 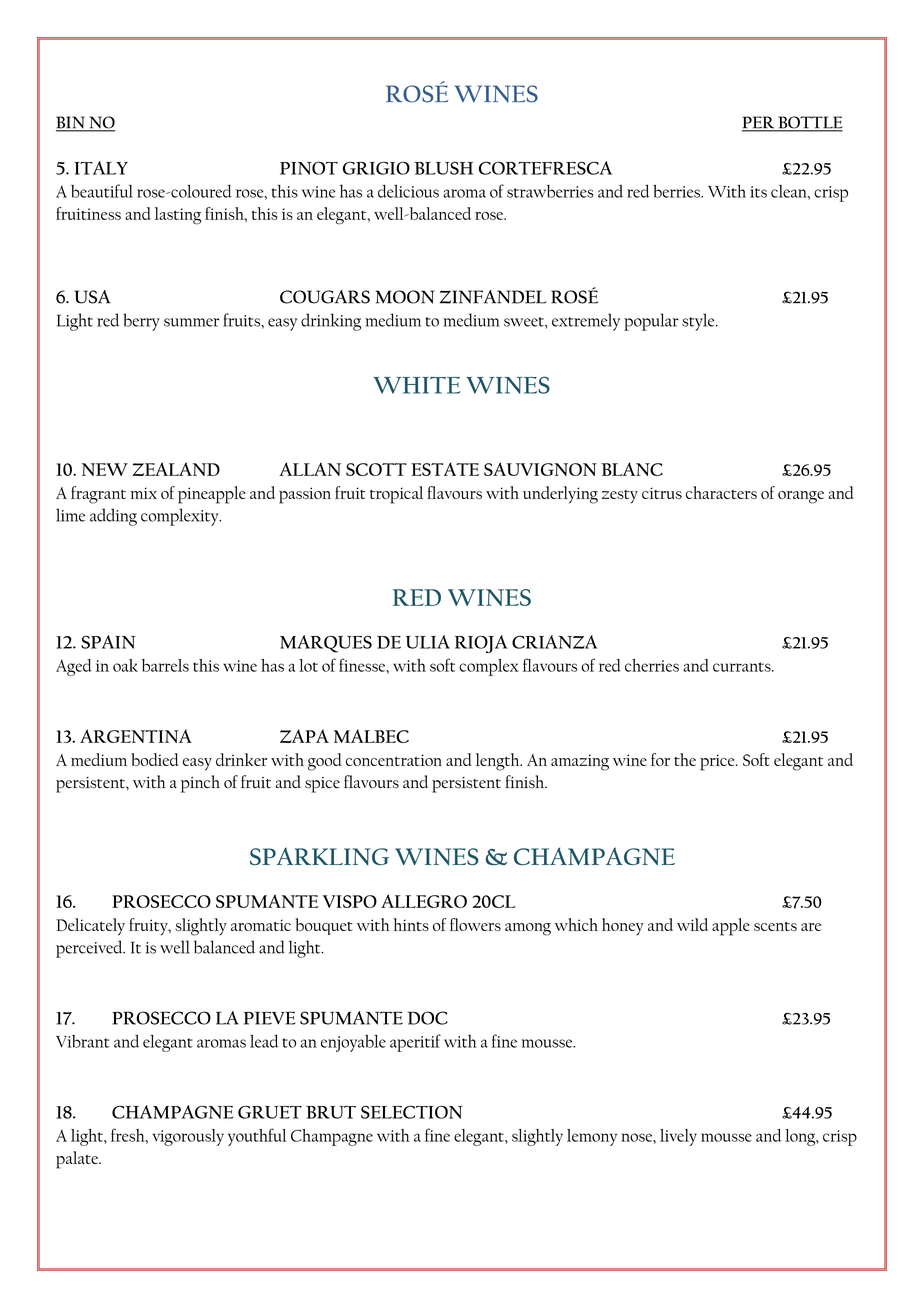 I want to click on price, so click(x=718, y=762).
